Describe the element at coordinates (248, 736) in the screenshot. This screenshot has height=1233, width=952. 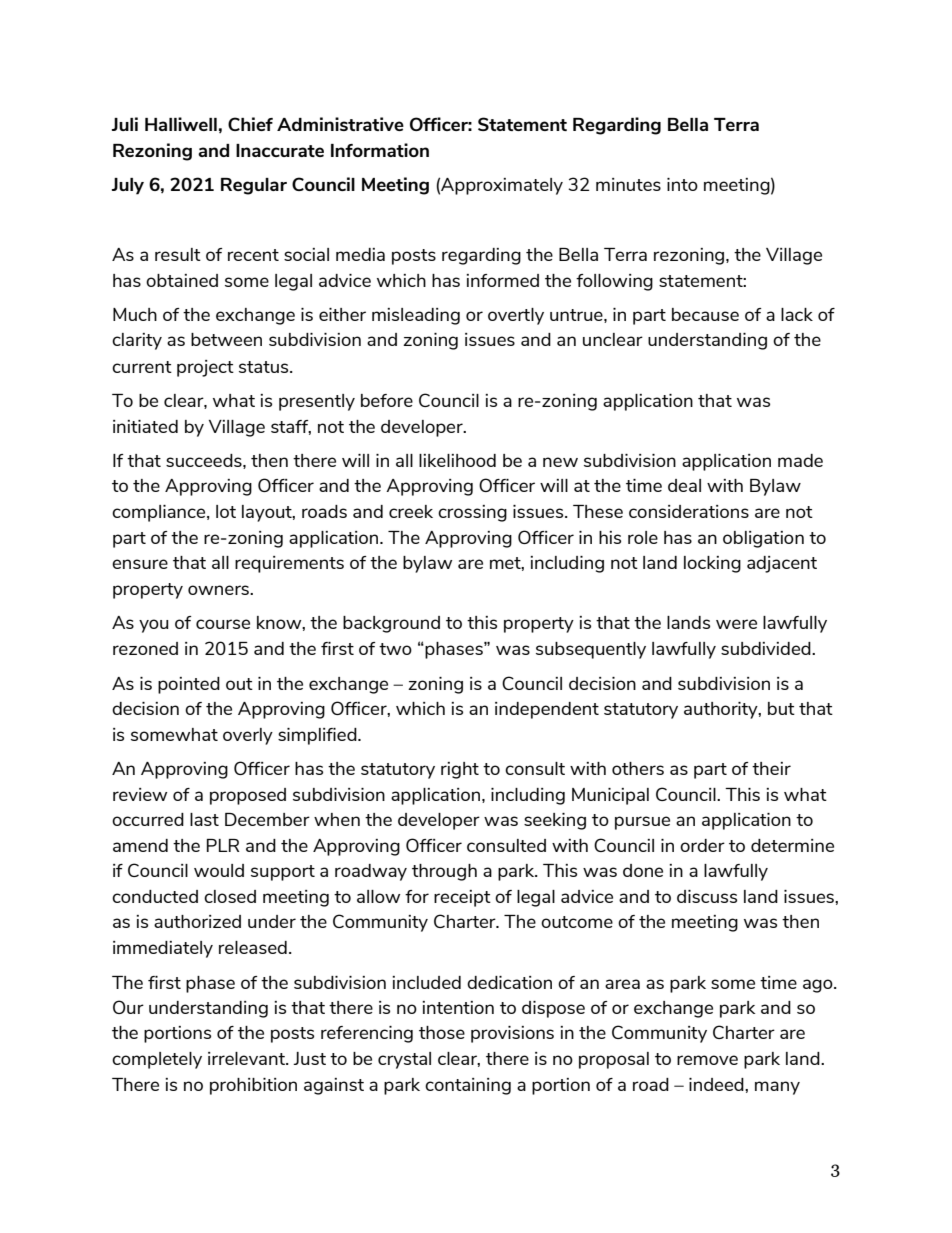
I see `overly` at that location.
